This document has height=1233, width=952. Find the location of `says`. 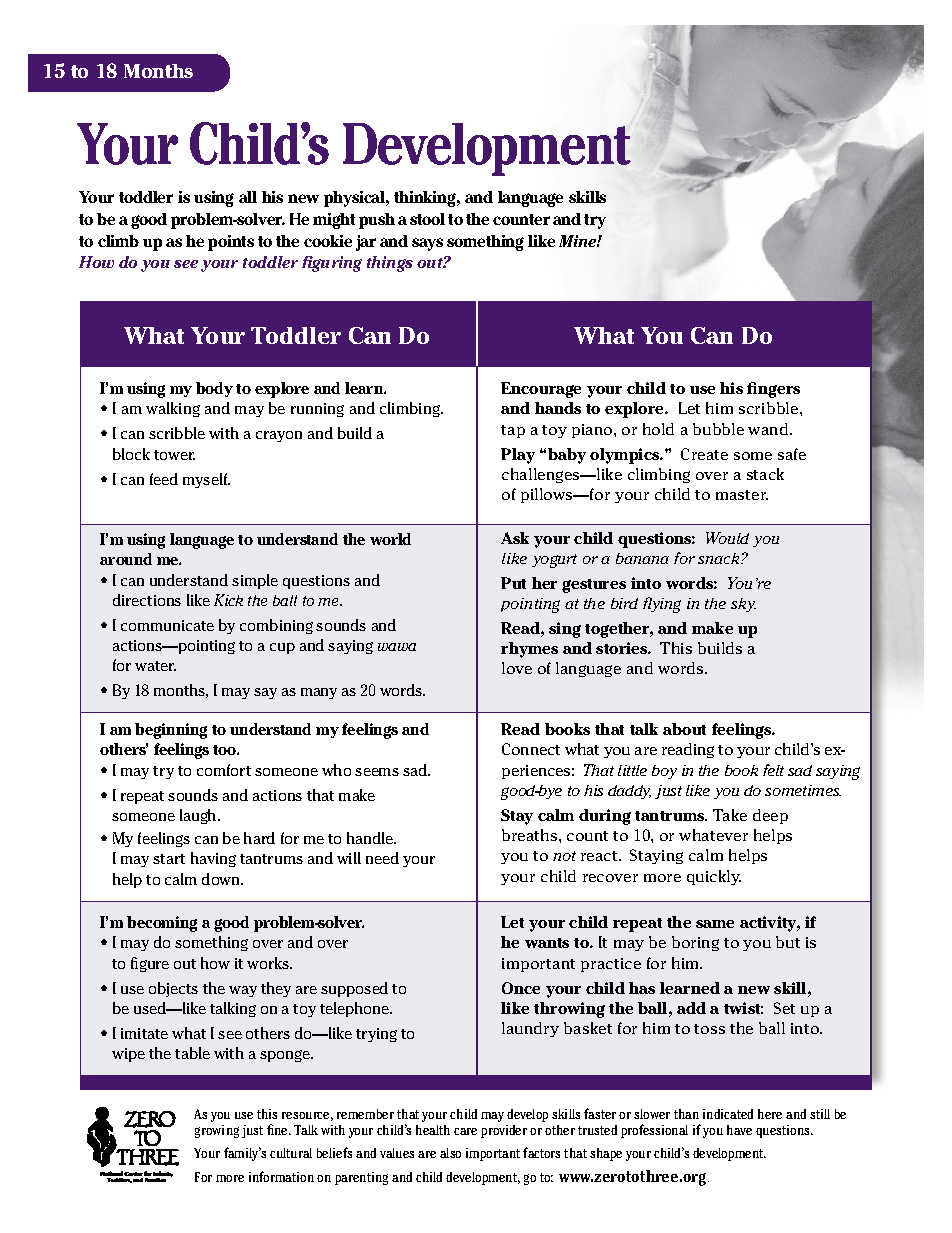

says is located at coordinates (427, 244).
